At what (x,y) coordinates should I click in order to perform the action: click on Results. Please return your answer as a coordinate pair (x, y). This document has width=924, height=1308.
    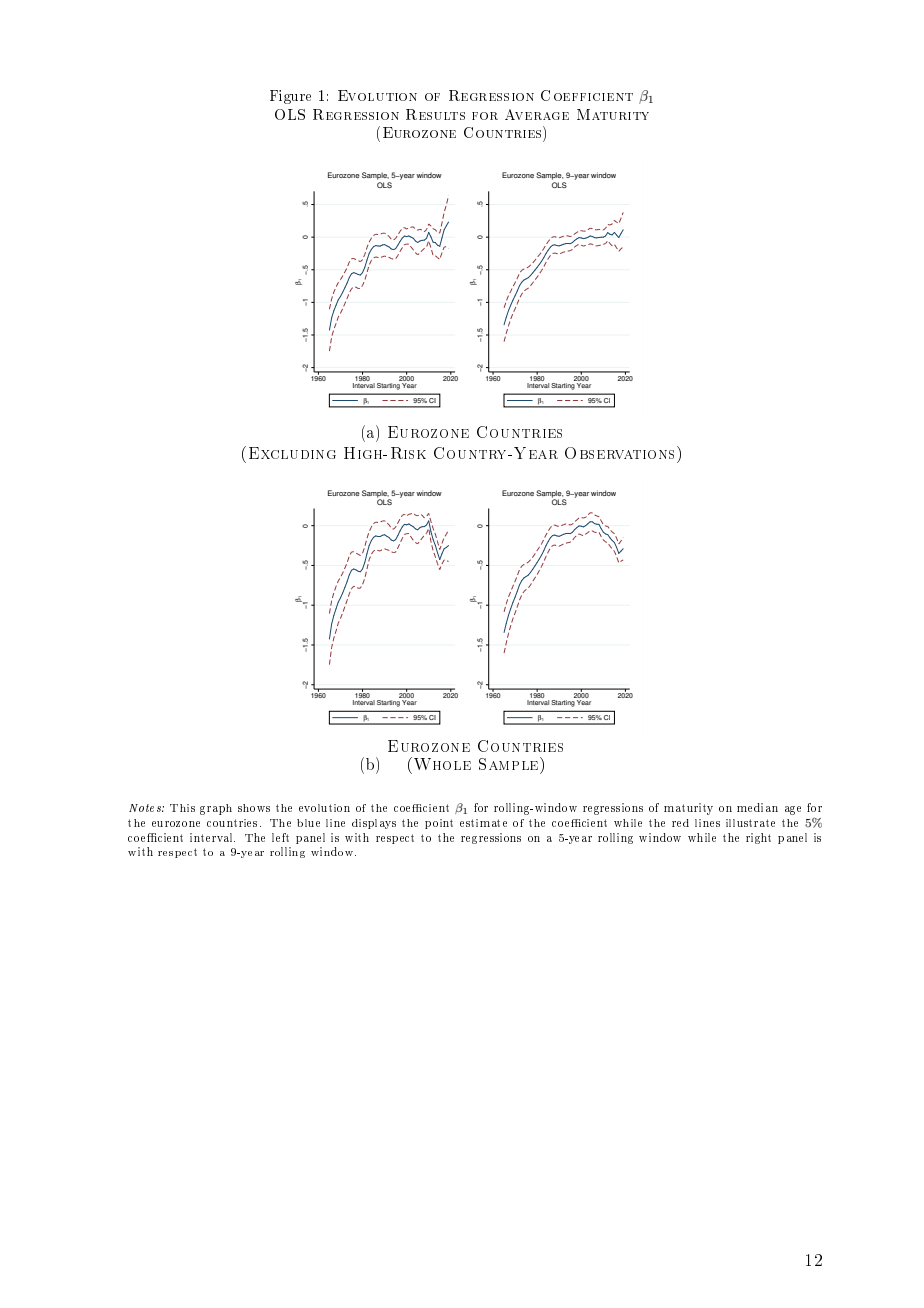
    Looking at the image, I should click on (435, 114).
